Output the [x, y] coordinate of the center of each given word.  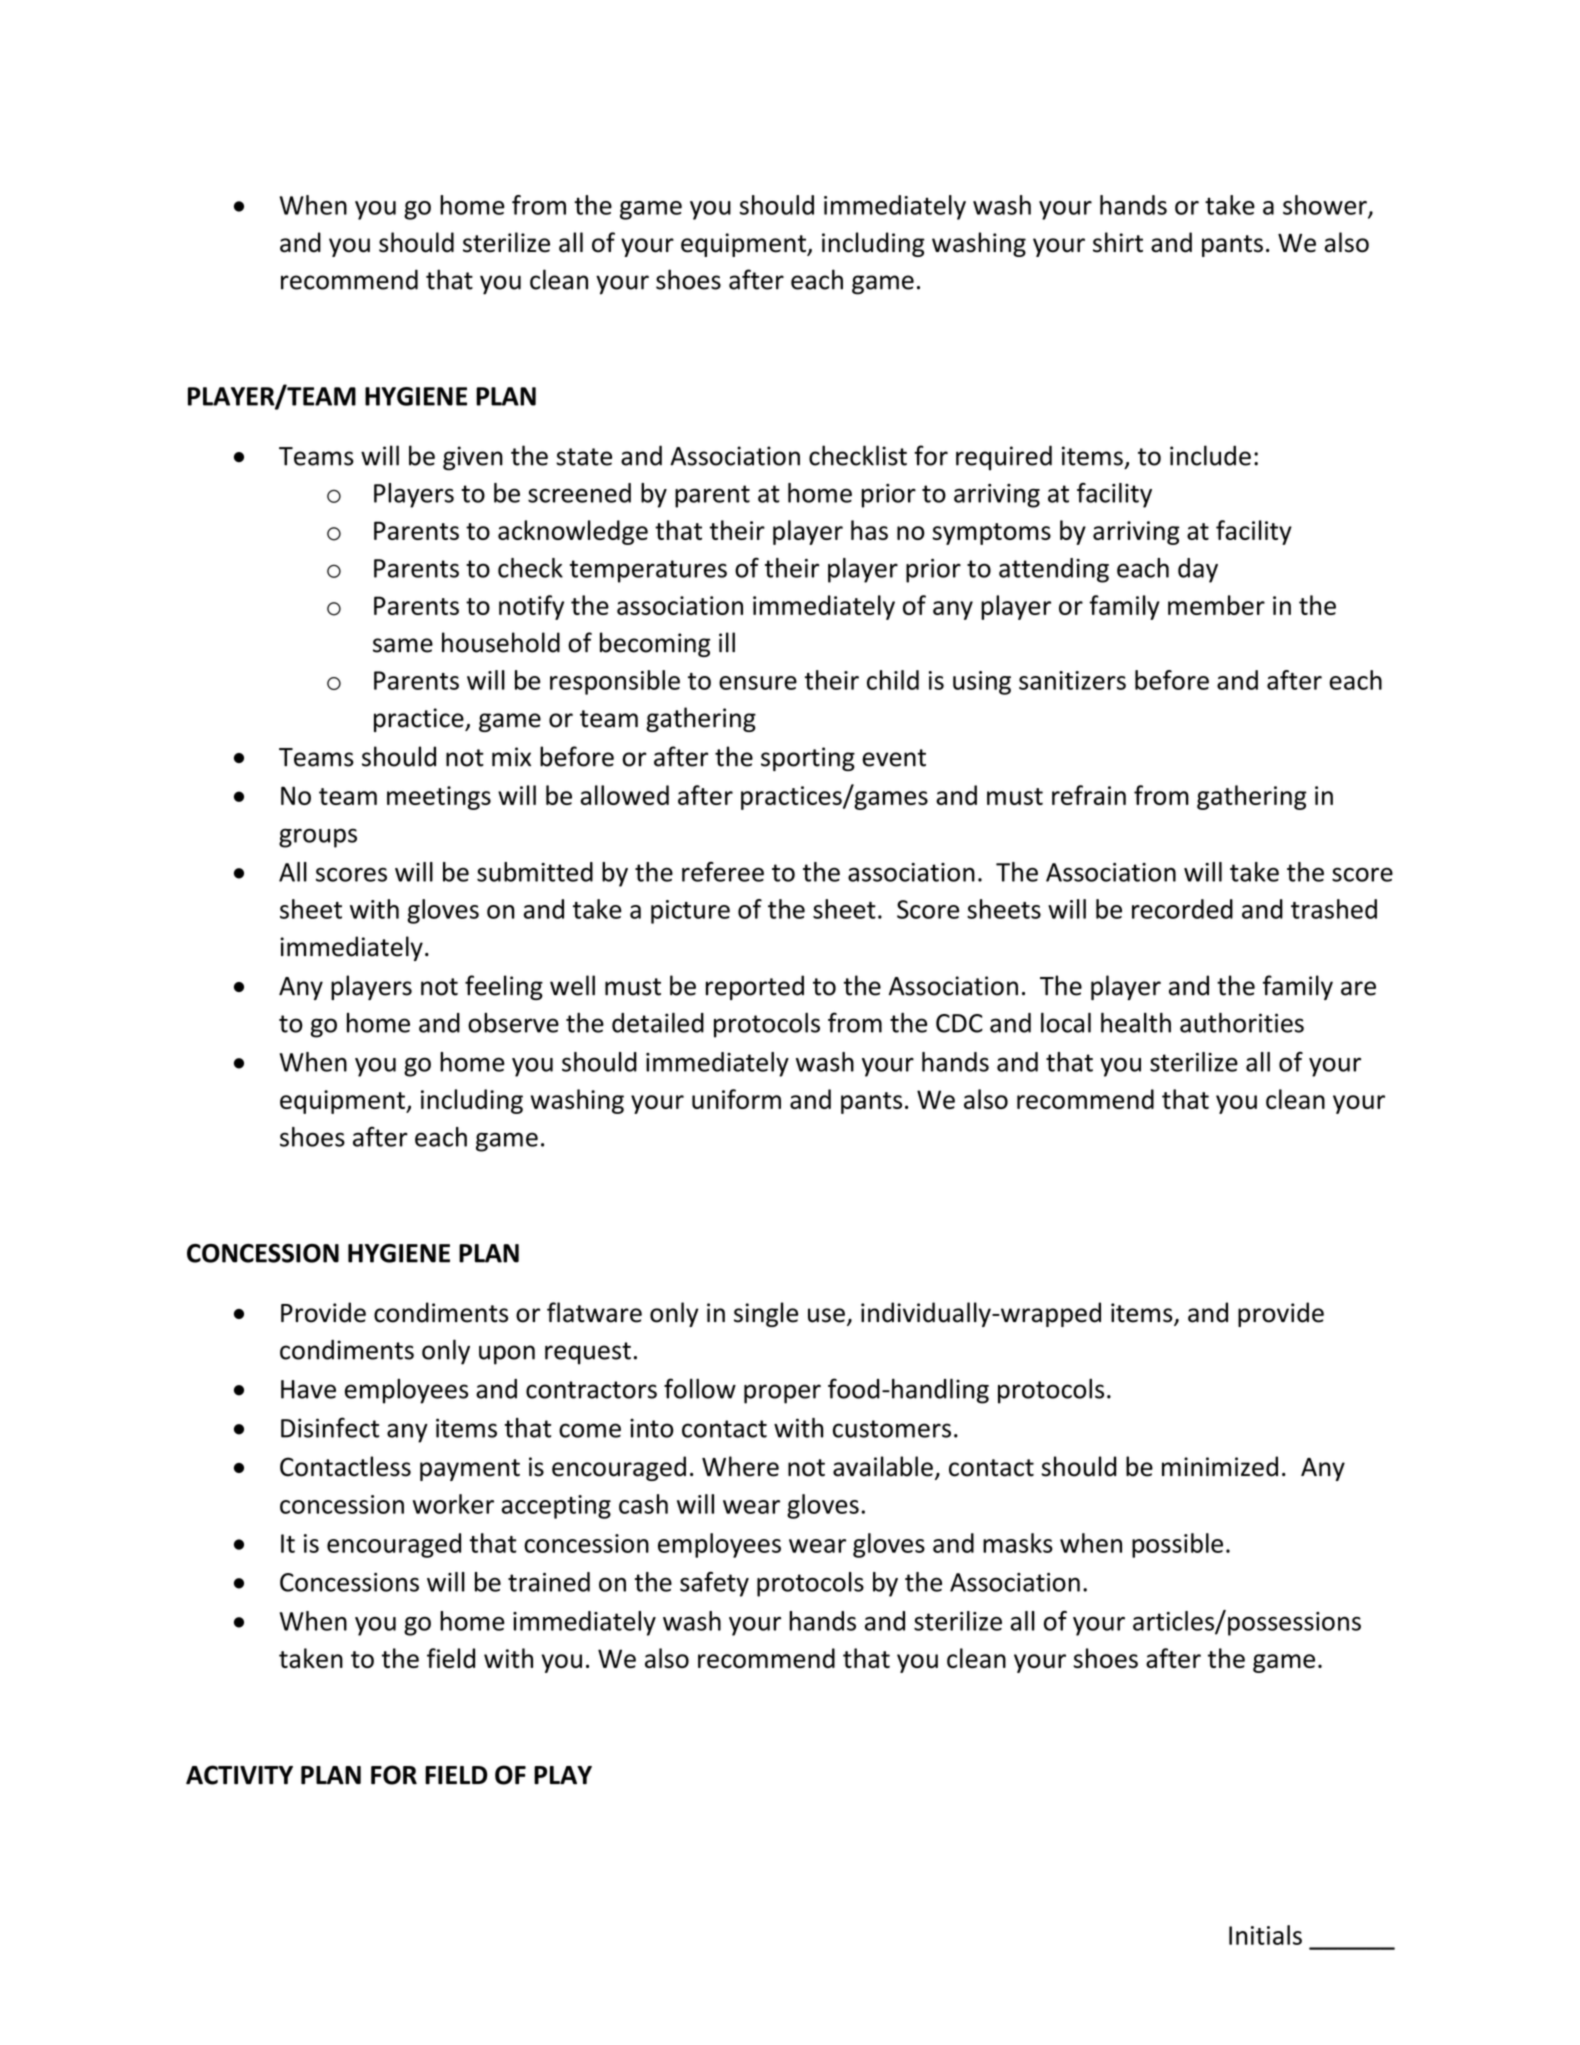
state [584, 457]
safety [714, 1584]
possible [1177, 1545]
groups [318, 838]
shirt [1118, 242]
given [473, 458]
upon [507, 1355]
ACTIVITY [239, 1775]
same [403, 645]
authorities [1242, 1022]
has [869, 530]
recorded [1182, 909]
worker [453, 1504]
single [766, 1314]
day [1198, 570]
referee [723, 872]
